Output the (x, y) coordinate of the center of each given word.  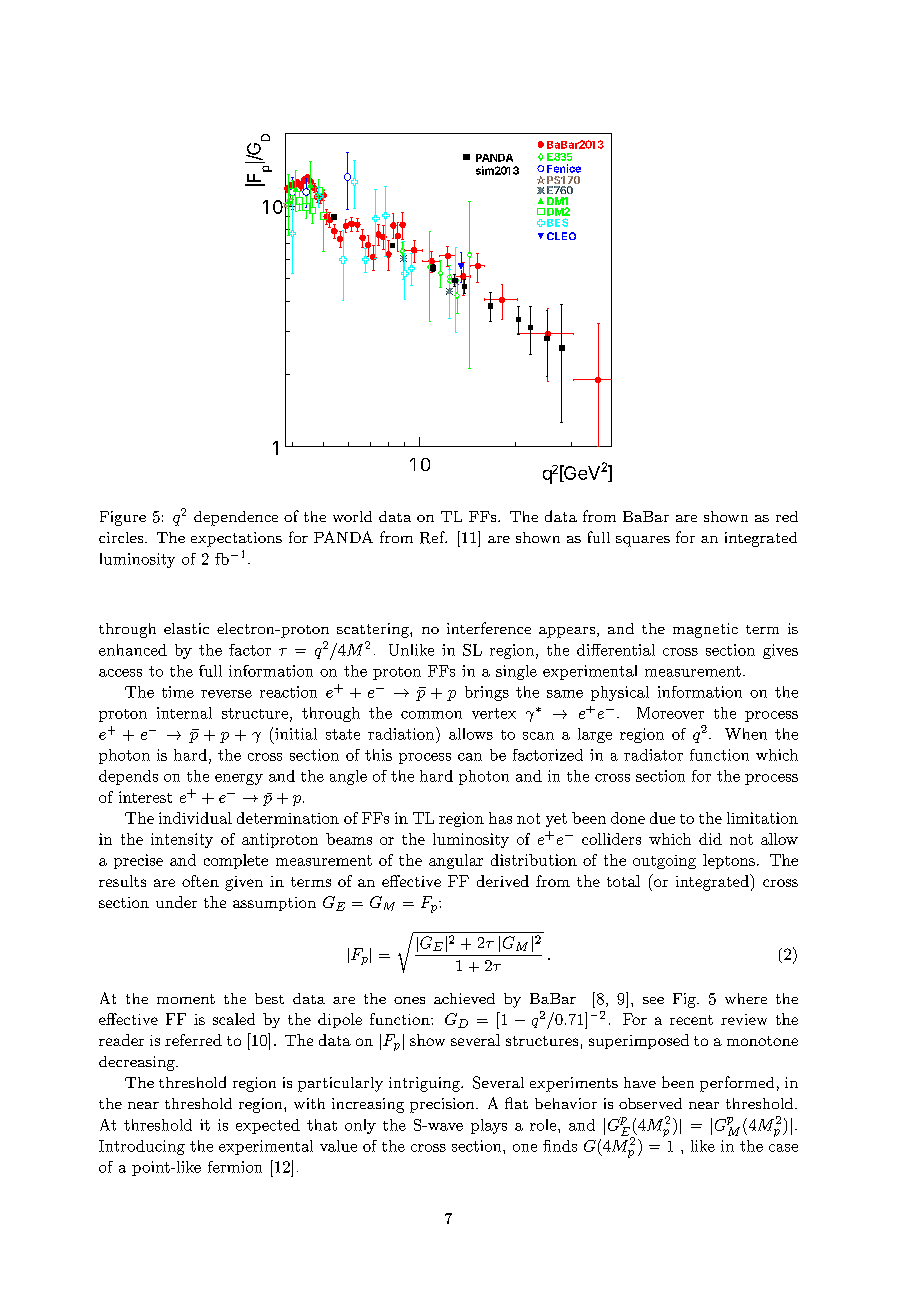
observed (650, 1103)
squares (643, 541)
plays (489, 1126)
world (352, 516)
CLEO (561, 236)
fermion (235, 1167)
